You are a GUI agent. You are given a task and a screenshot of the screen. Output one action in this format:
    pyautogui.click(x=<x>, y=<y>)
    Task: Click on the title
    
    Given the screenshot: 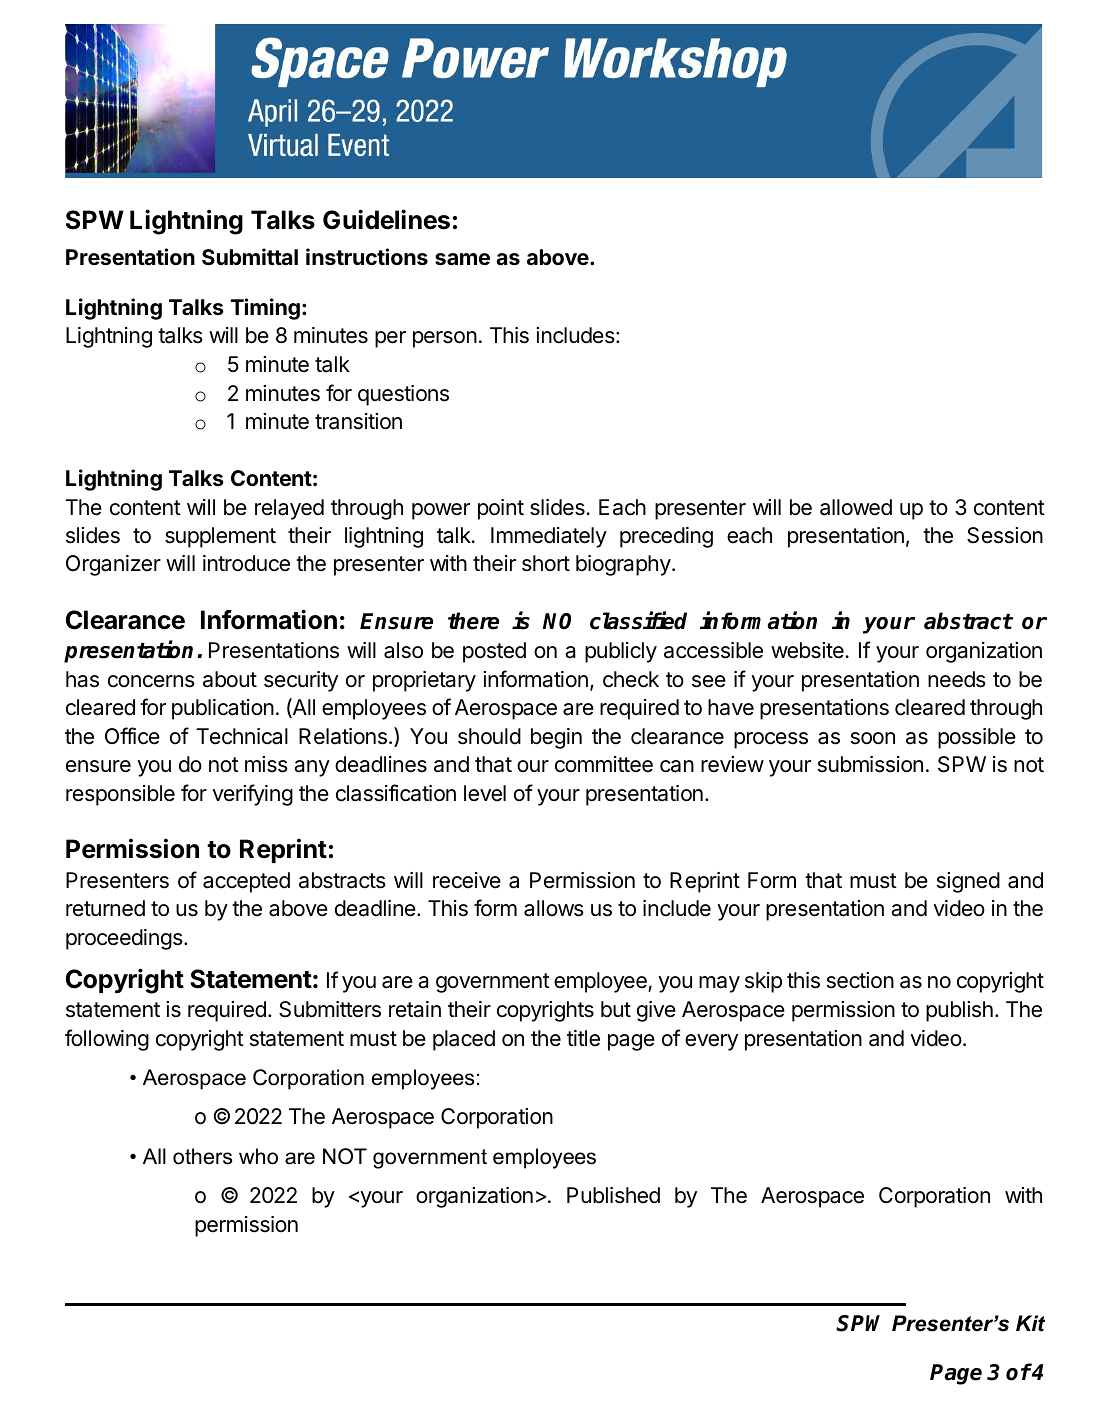 What is the action you would take?
    pyautogui.click(x=583, y=1038)
